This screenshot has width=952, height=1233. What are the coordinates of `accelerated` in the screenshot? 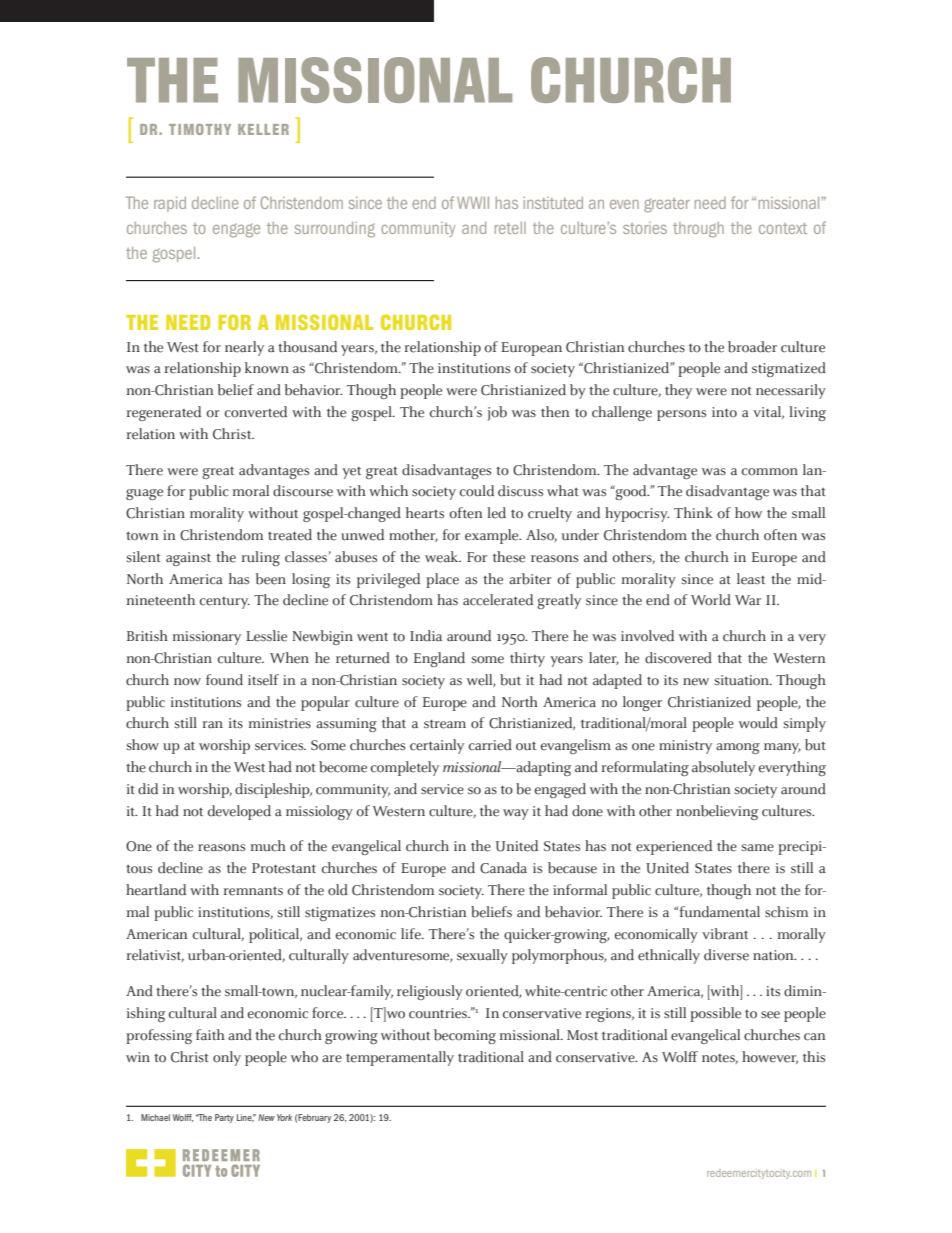 It's located at (498, 600).
